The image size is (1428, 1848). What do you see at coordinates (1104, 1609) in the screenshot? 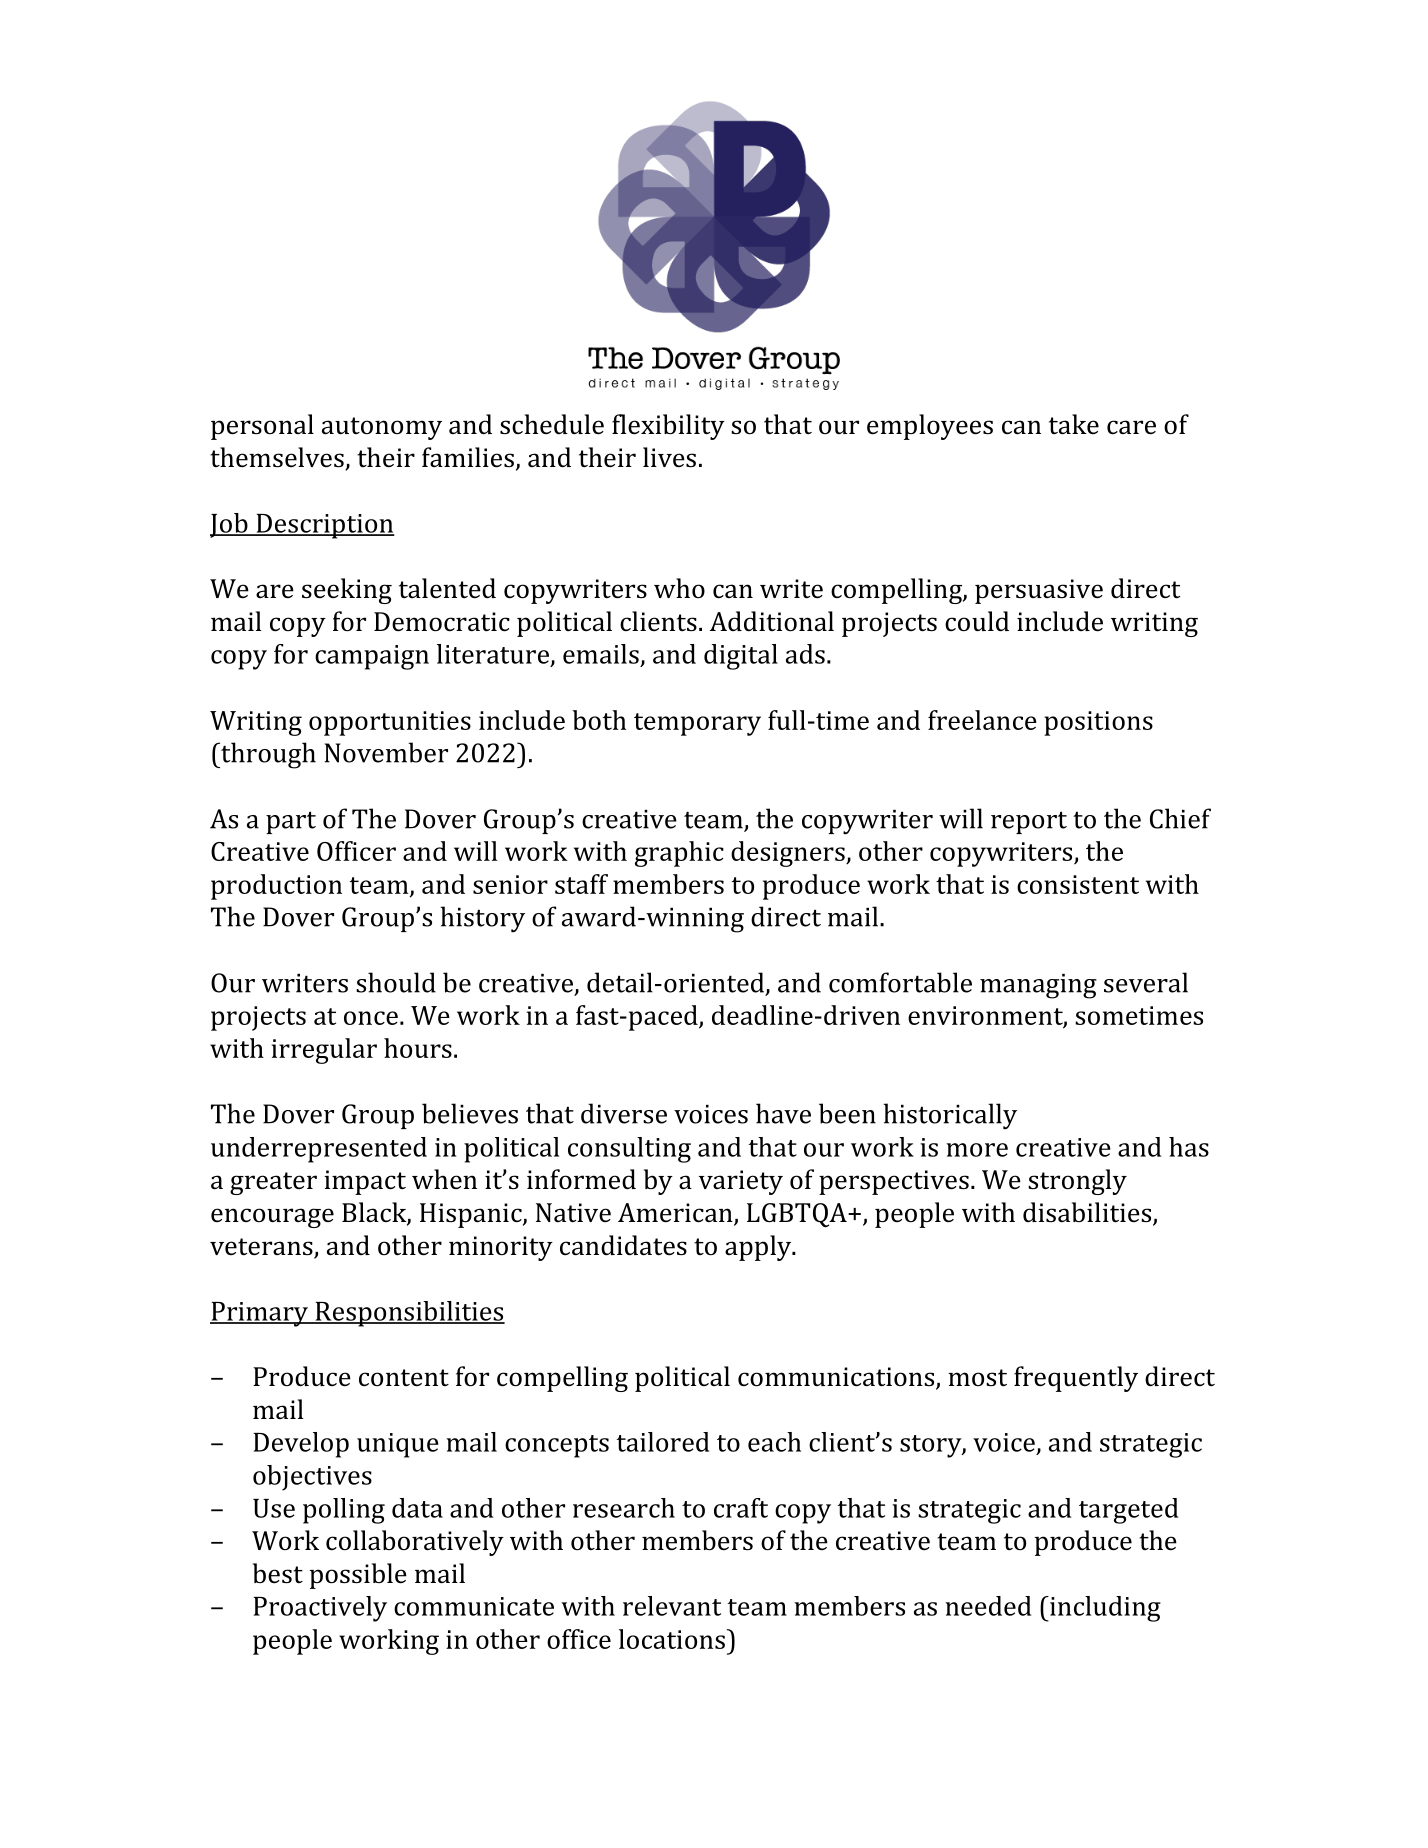
I see `including` at bounding box center [1104, 1609].
